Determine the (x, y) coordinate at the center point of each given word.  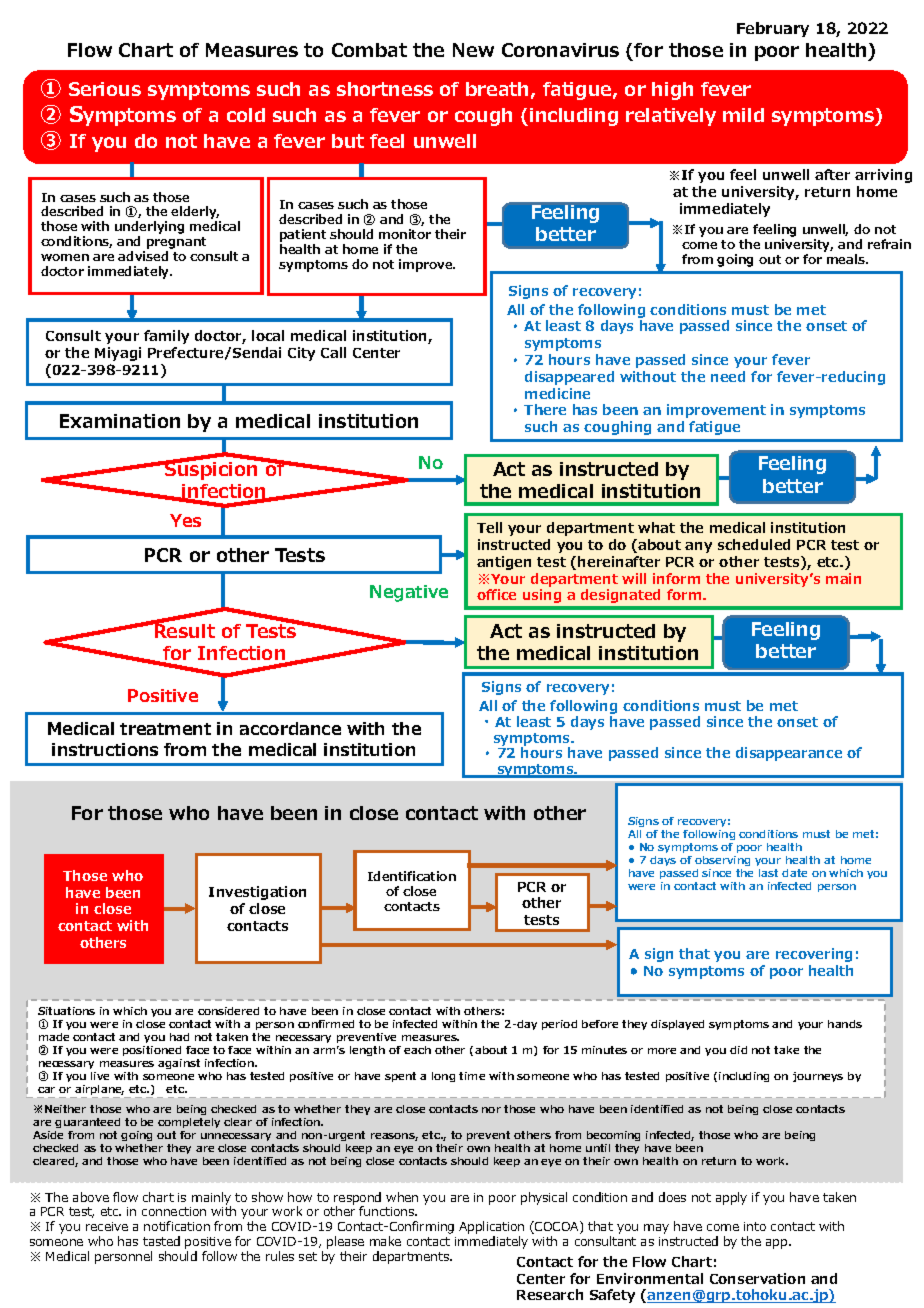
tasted (161, 1241)
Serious (105, 89)
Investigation (257, 893)
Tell (489, 527)
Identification (412, 876)
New (473, 50)
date (794, 873)
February (773, 29)
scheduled (754, 544)
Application (491, 1229)
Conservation (757, 1278)
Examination (120, 421)
